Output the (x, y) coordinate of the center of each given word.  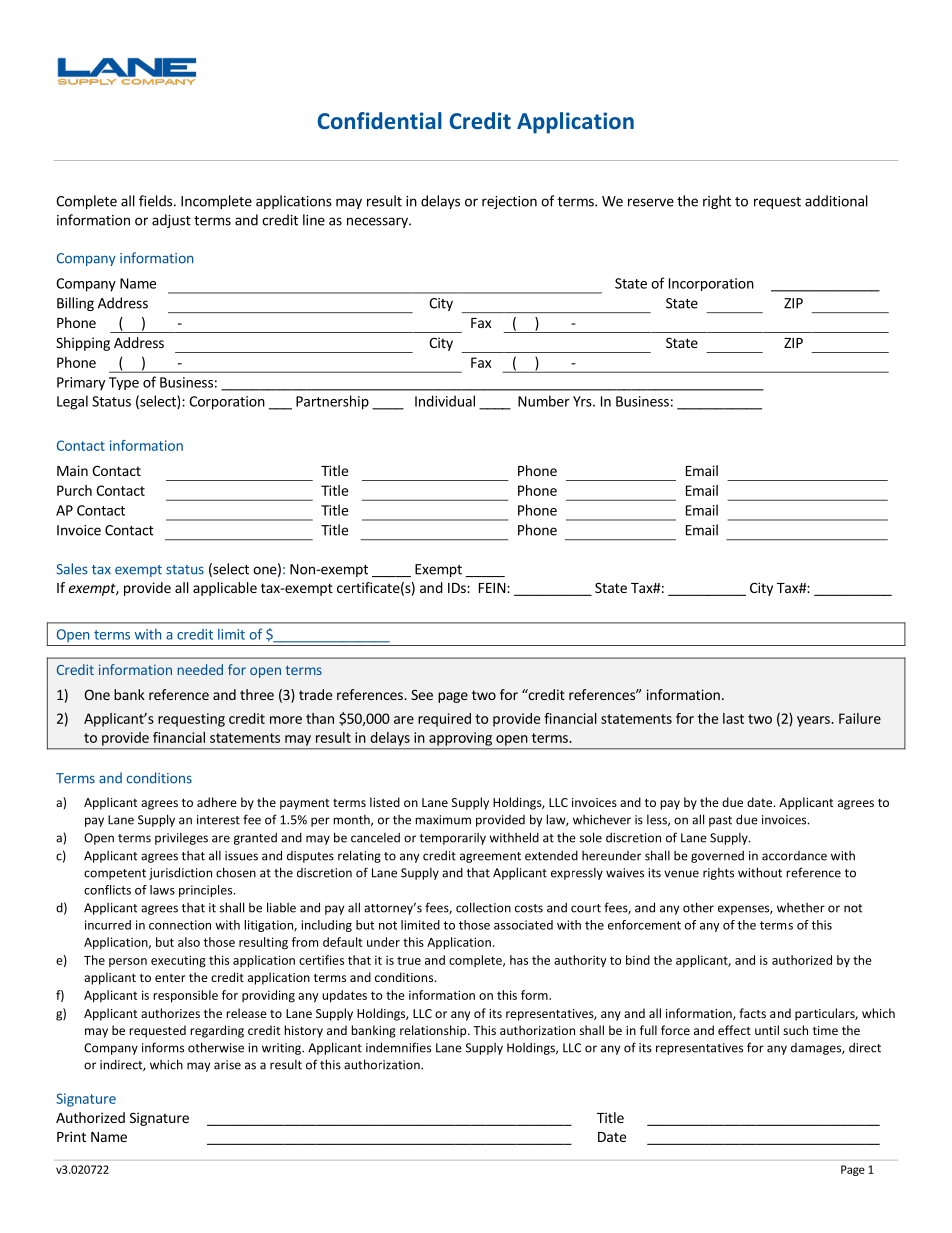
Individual (445, 401)
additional (836, 201)
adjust (171, 221)
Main (72, 470)
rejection (509, 202)
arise (227, 1065)
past (720, 821)
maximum (443, 820)
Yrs (583, 401)
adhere (217, 802)
